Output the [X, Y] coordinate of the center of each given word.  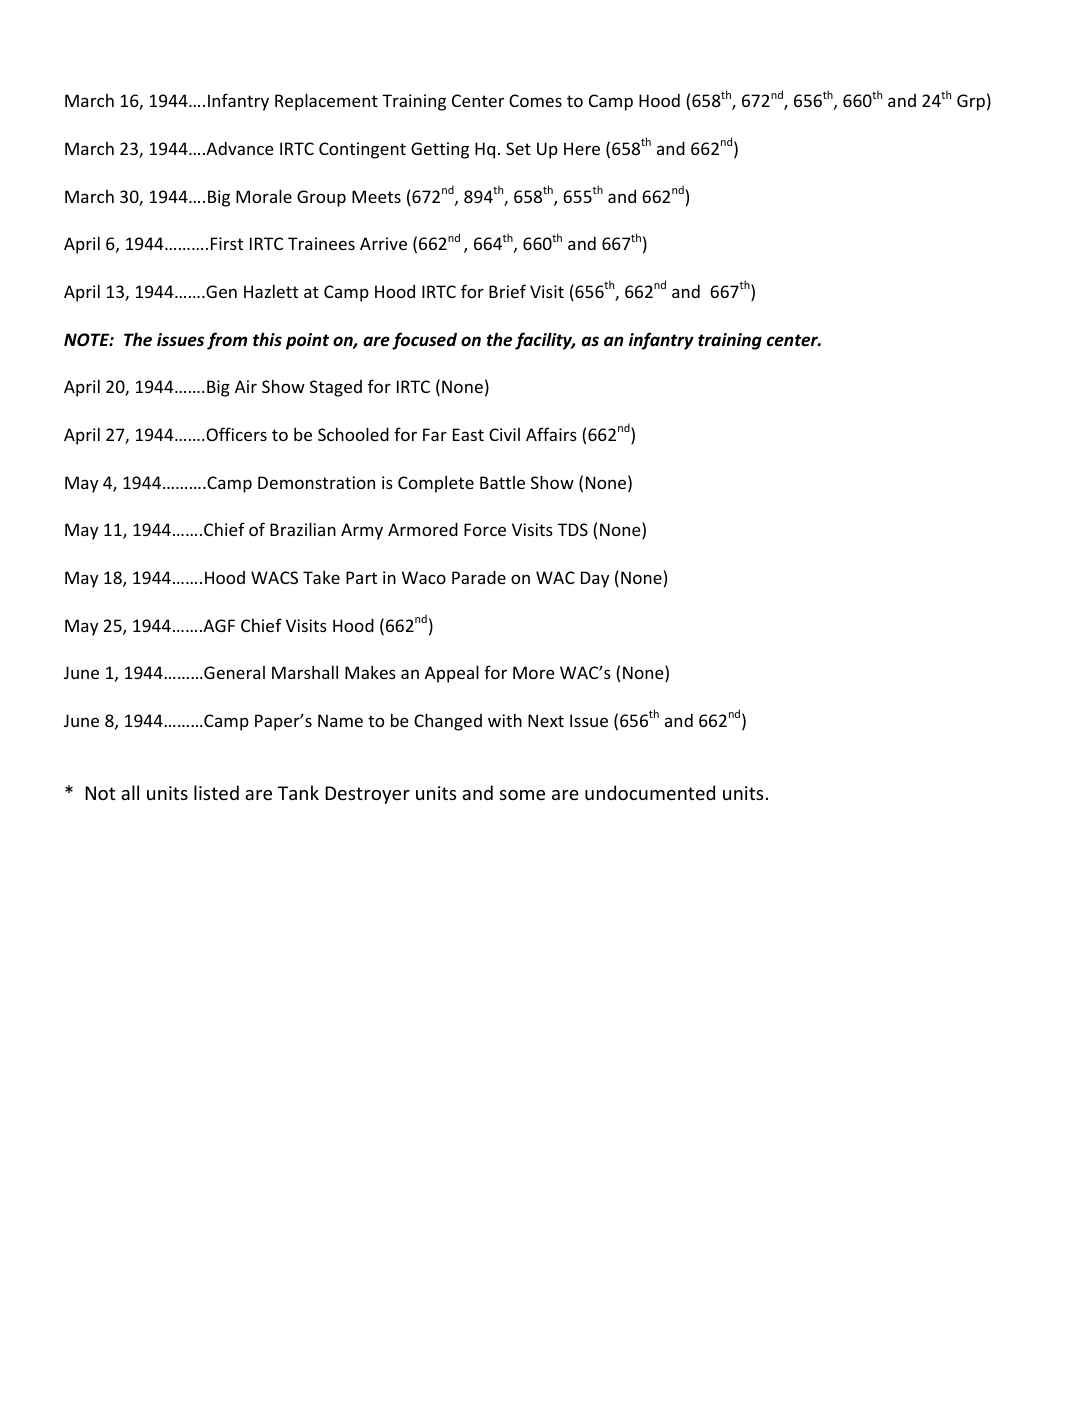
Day [595, 579]
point [307, 341]
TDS [573, 529]
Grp [971, 102]
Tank [298, 792]
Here [582, 148]
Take [321, 577]
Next [546, 720]
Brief [507, 291]
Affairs [551, 434]
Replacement [326, 102]
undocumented [650, 792]
